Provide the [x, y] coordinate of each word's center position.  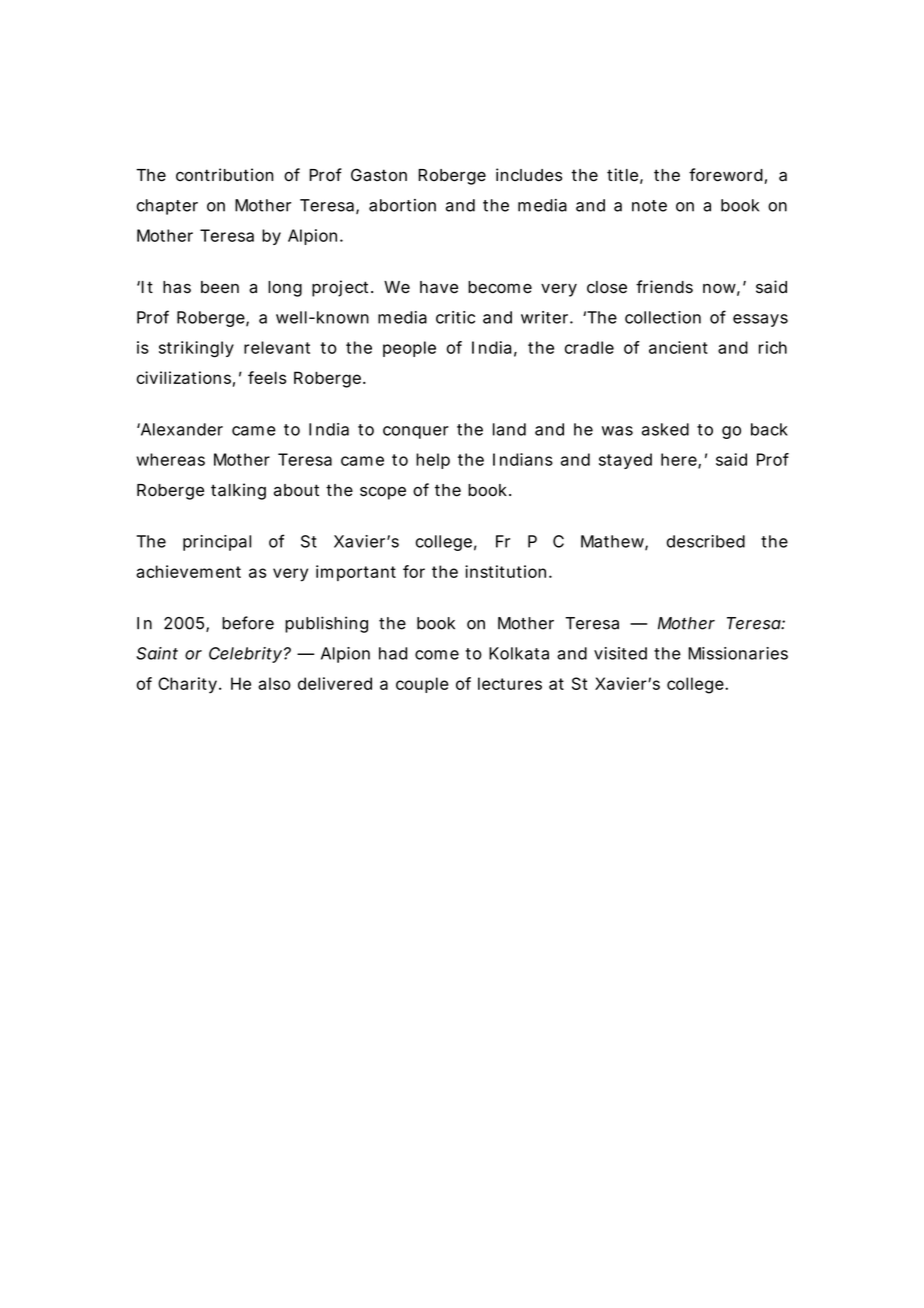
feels [267, 377]
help [433, 461]
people [409, 349]
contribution [224, 175]
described [706, 541]
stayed [625, 461]
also [274, 683]
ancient [678, 347]
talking [238, 491]
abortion [402, 205]
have [439, 287]
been [220, 287]
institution [507, 571]
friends [664, 286]
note [649, 206]
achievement [188, 571]
